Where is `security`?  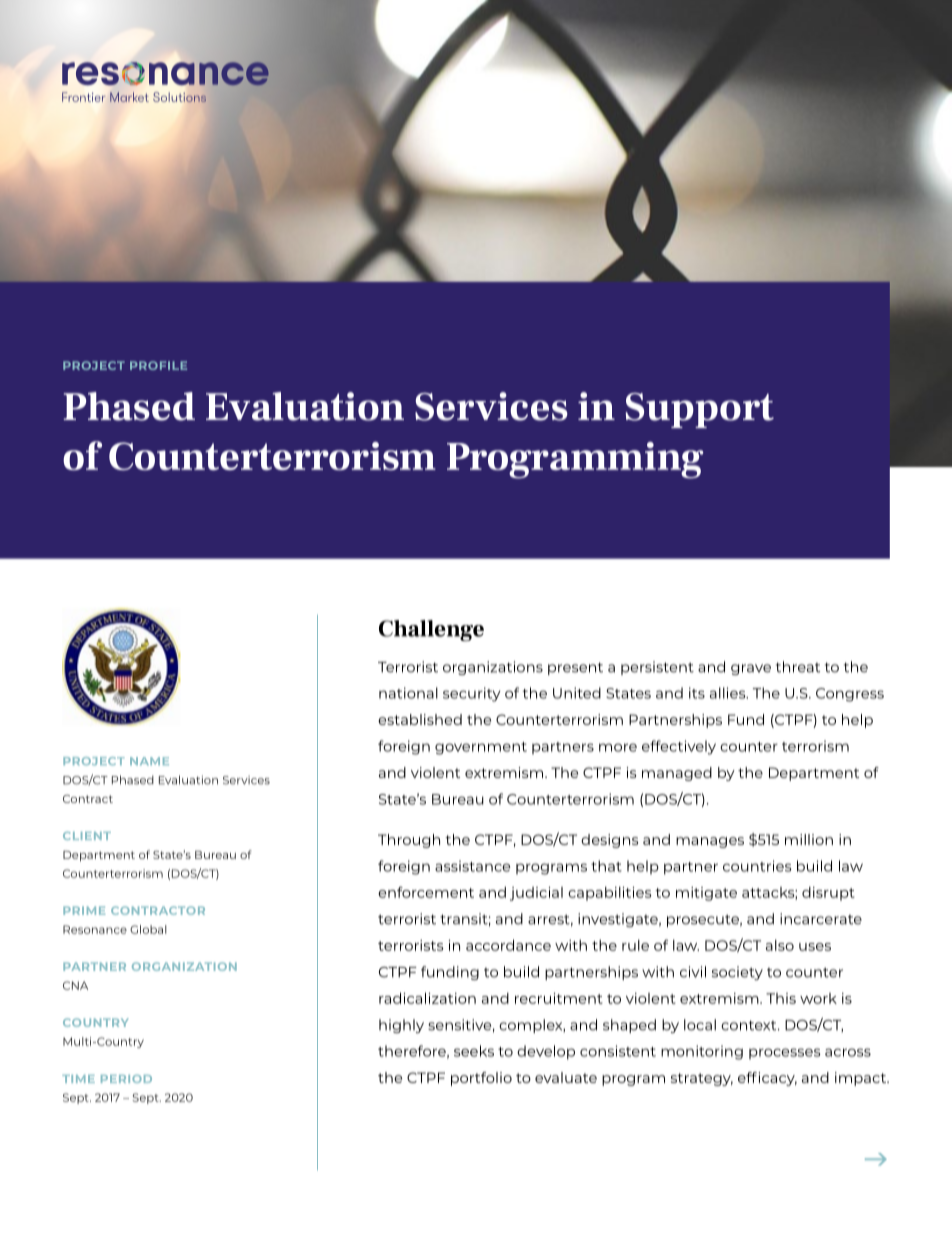
security is located at coordinates (471, 694).
